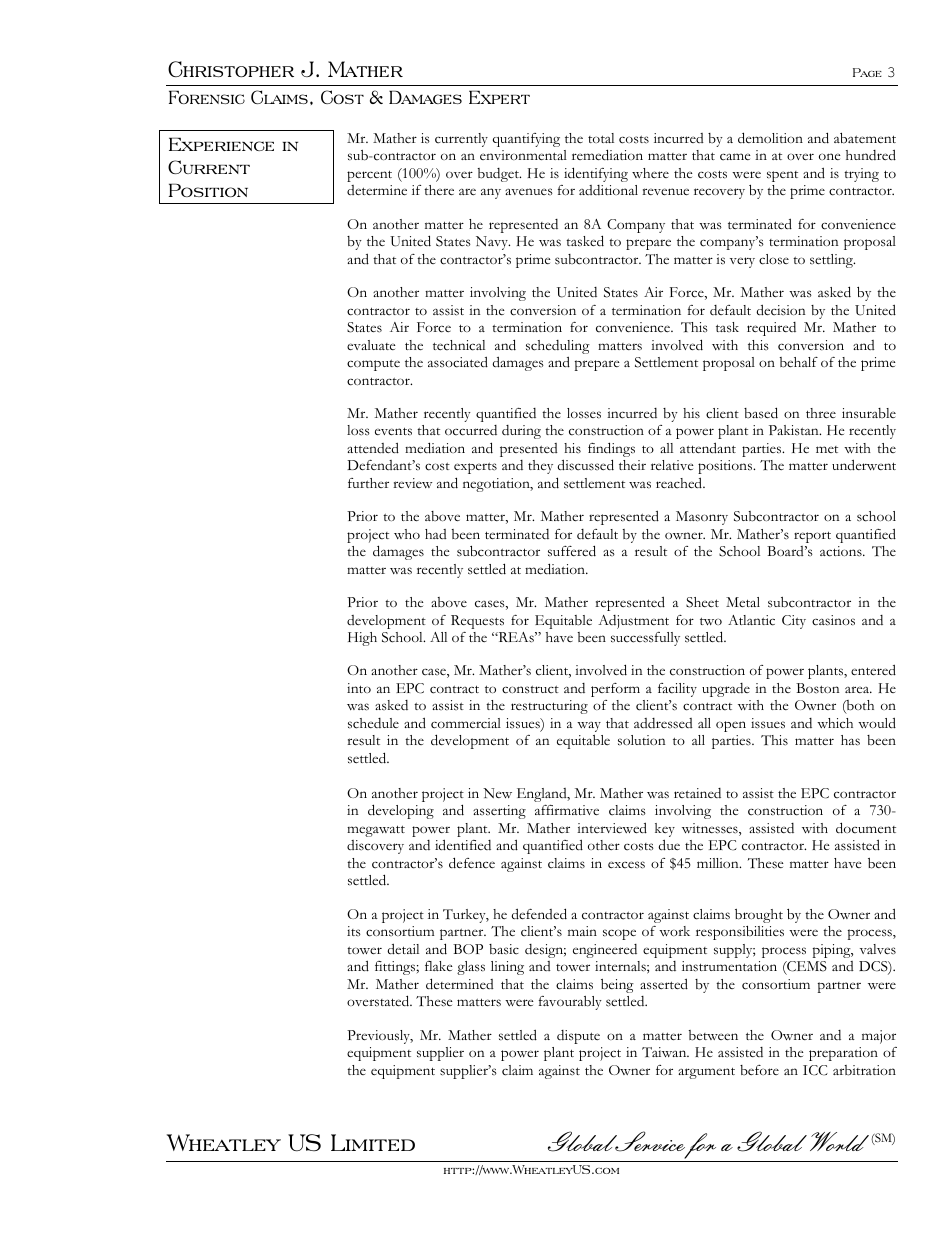 This document has height=1233, width=952. I want to click on during, so click(521, 432).
